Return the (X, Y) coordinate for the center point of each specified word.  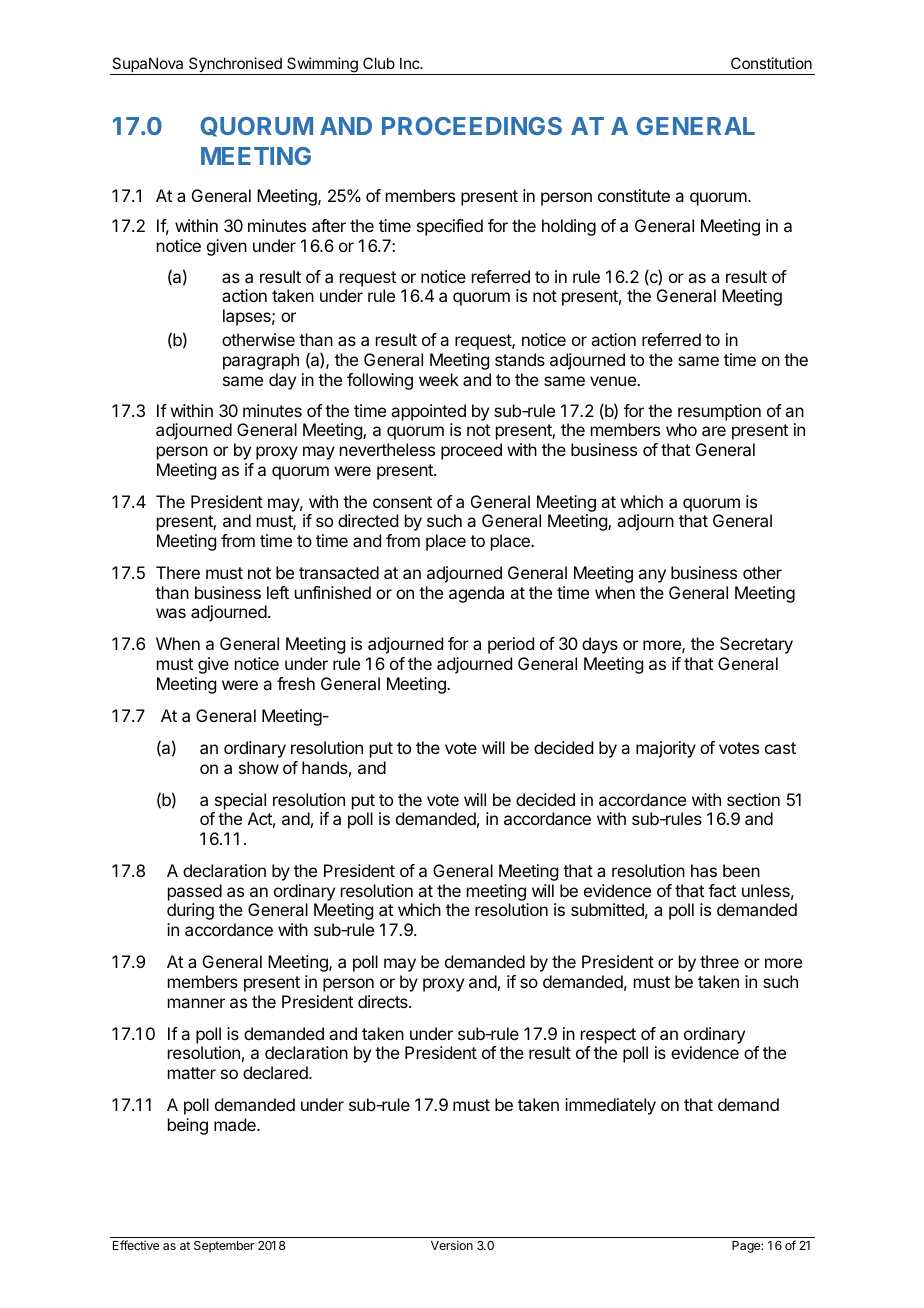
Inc (411, 63)
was (171, 613)
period (511, 645)
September (224, 1247)
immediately (610, 1106)
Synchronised (235, 66)
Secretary (756, 645)
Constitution (771, 63)
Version (452, 1245)
